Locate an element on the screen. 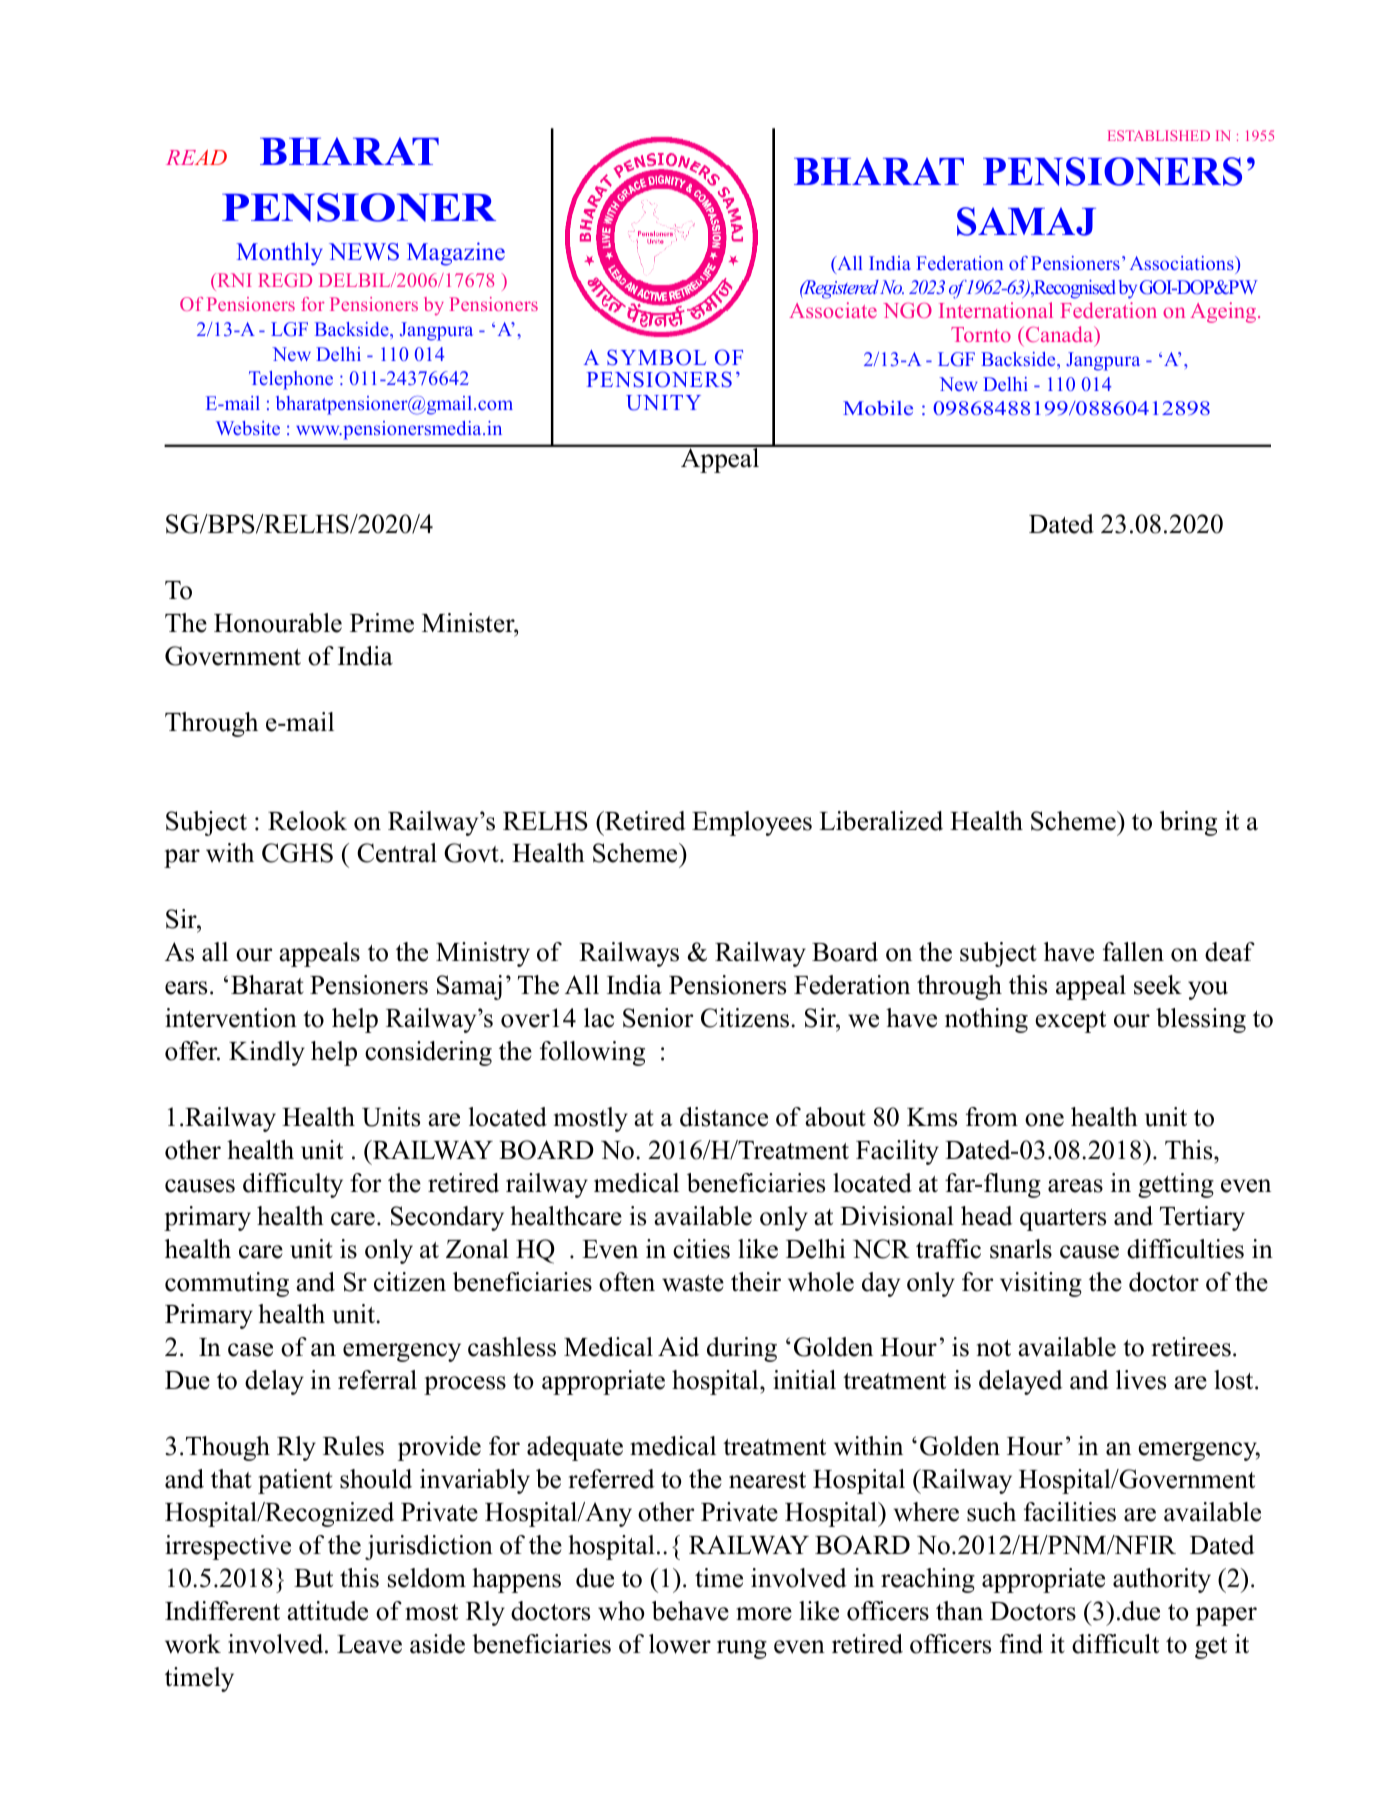 The height and width of the screenshot is (1811, 1399). Employees is located at coordinates (752, 823).
